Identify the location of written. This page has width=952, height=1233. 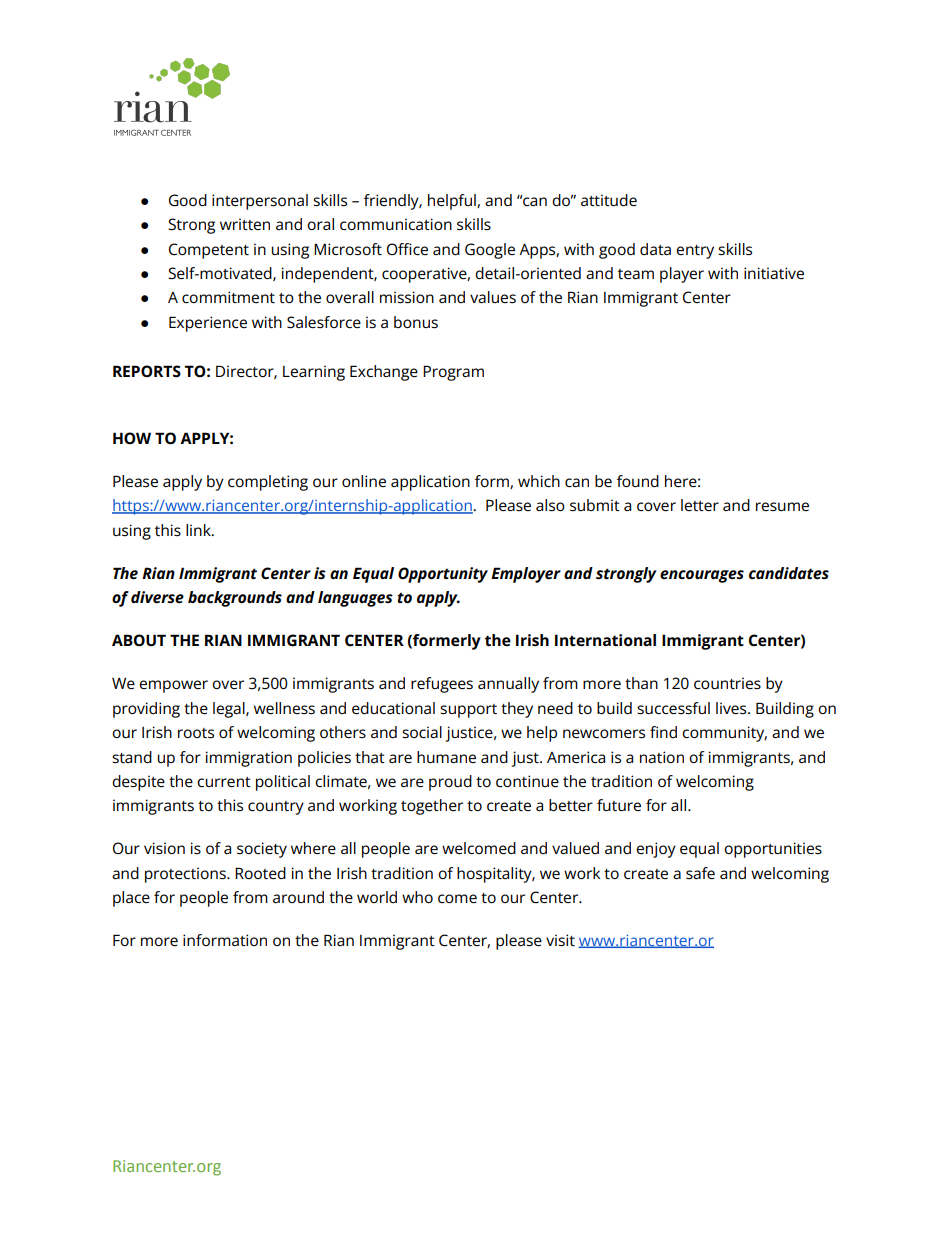
(245, 224).
